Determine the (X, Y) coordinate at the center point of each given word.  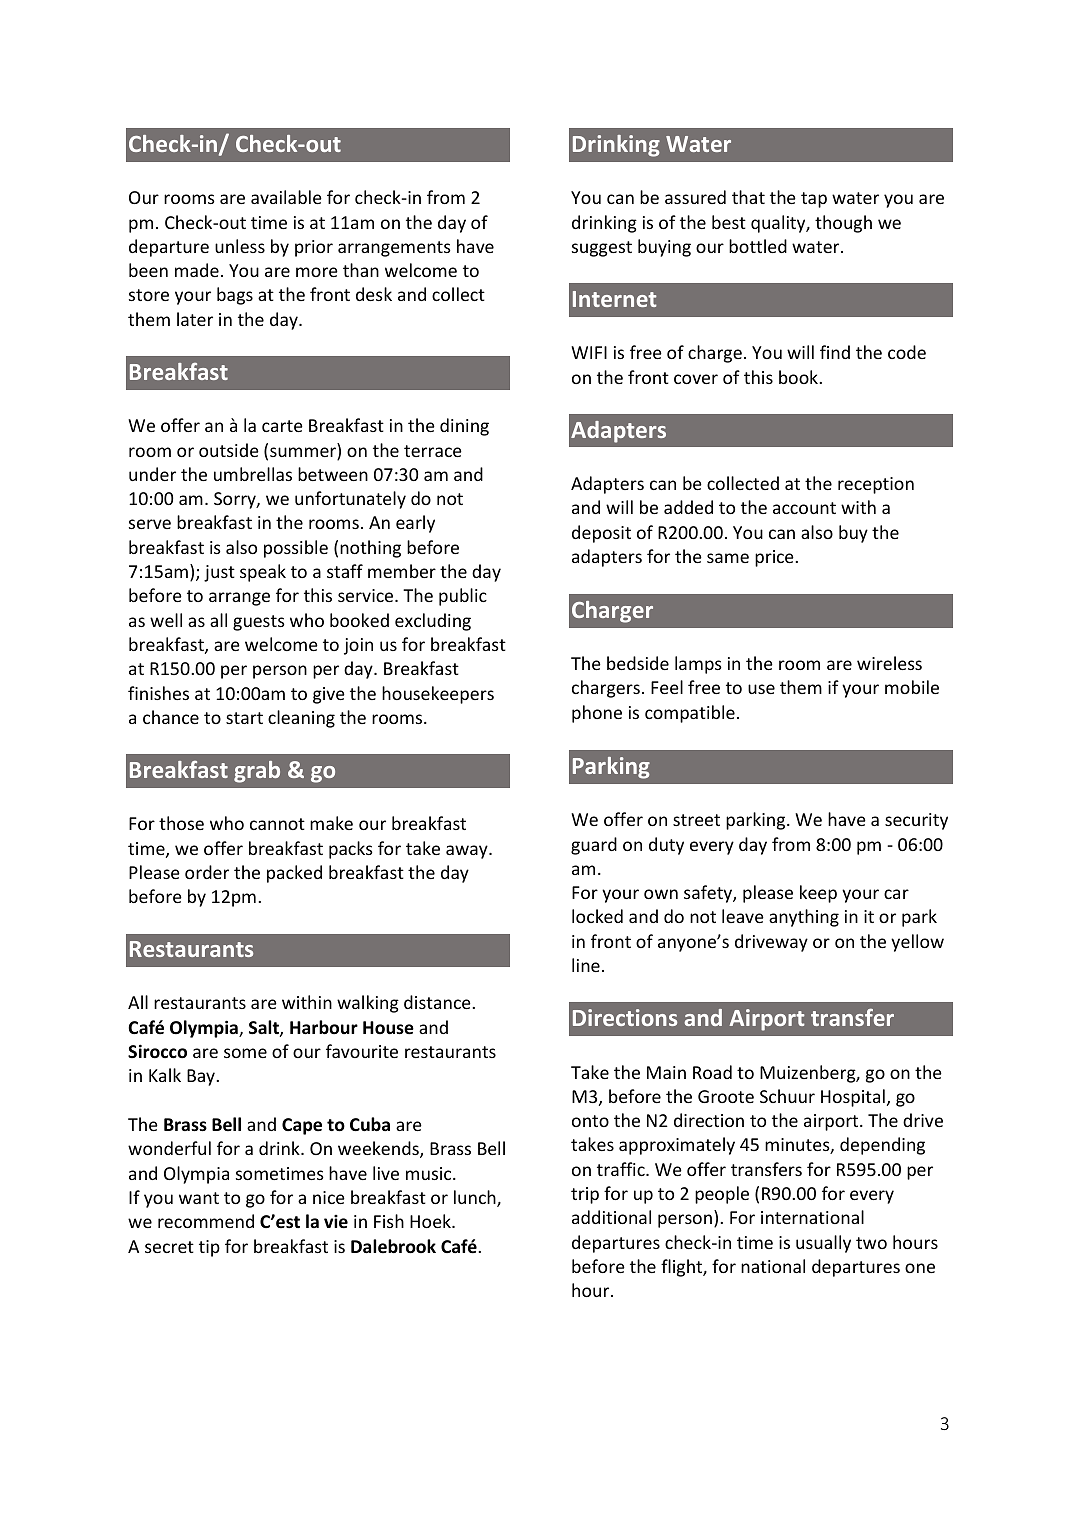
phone (597, 714)
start (244, 718)
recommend (206, 1221)
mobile (912, 687)
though (843, 224)
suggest (602, 249)
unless (240, 246)
